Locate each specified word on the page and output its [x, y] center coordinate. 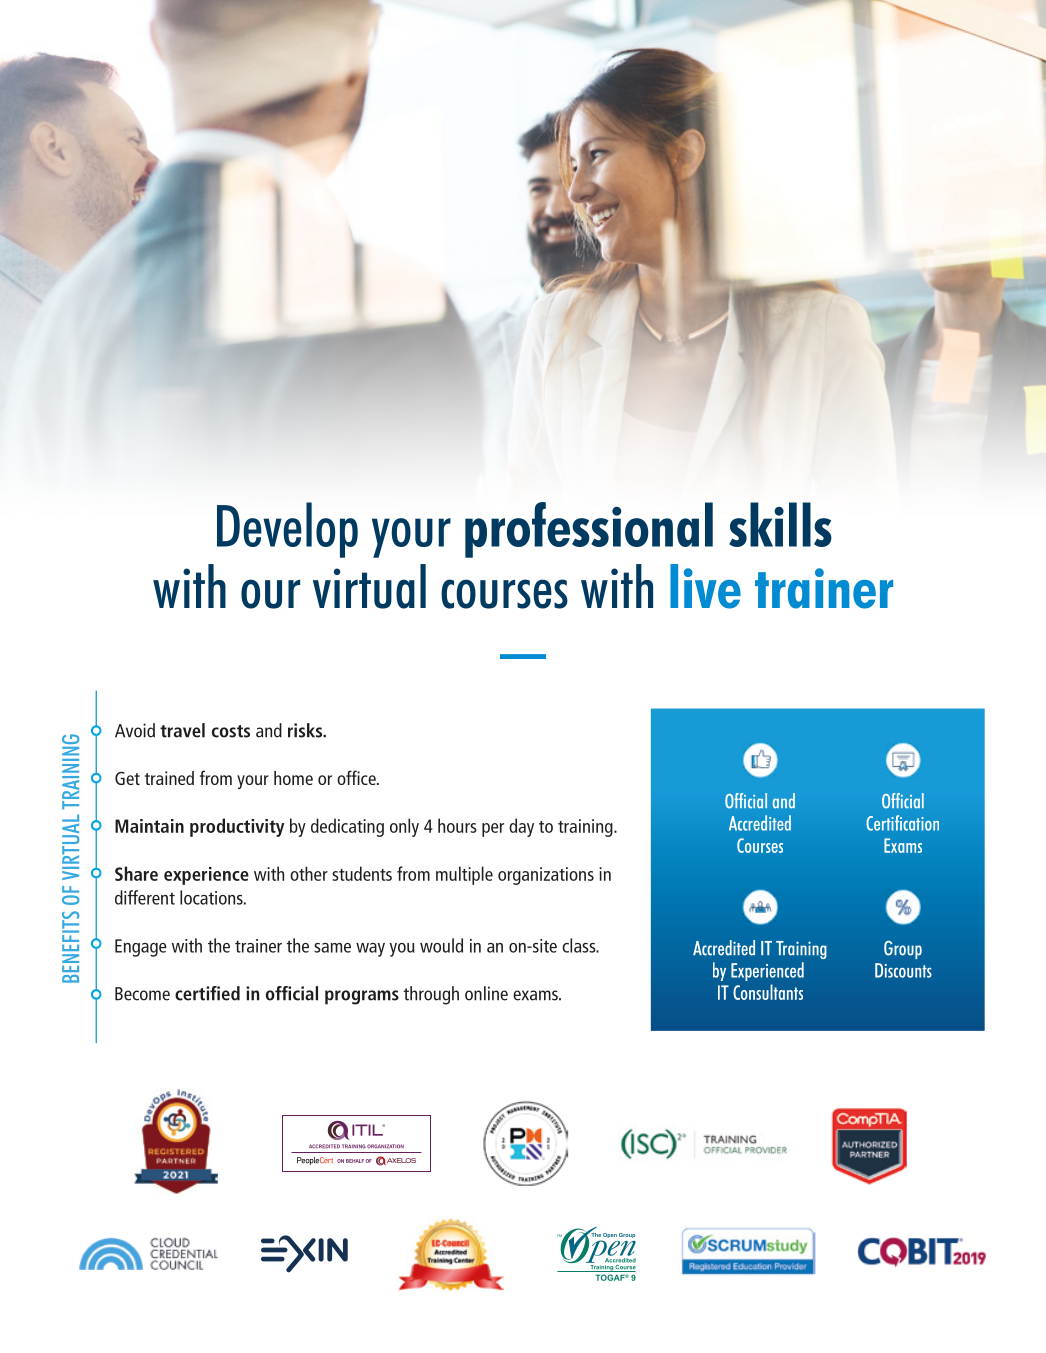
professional [589, 530]
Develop [287, 530]
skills [780, 524]
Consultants [768, 992]
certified [207, 993]
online [486, 993]
